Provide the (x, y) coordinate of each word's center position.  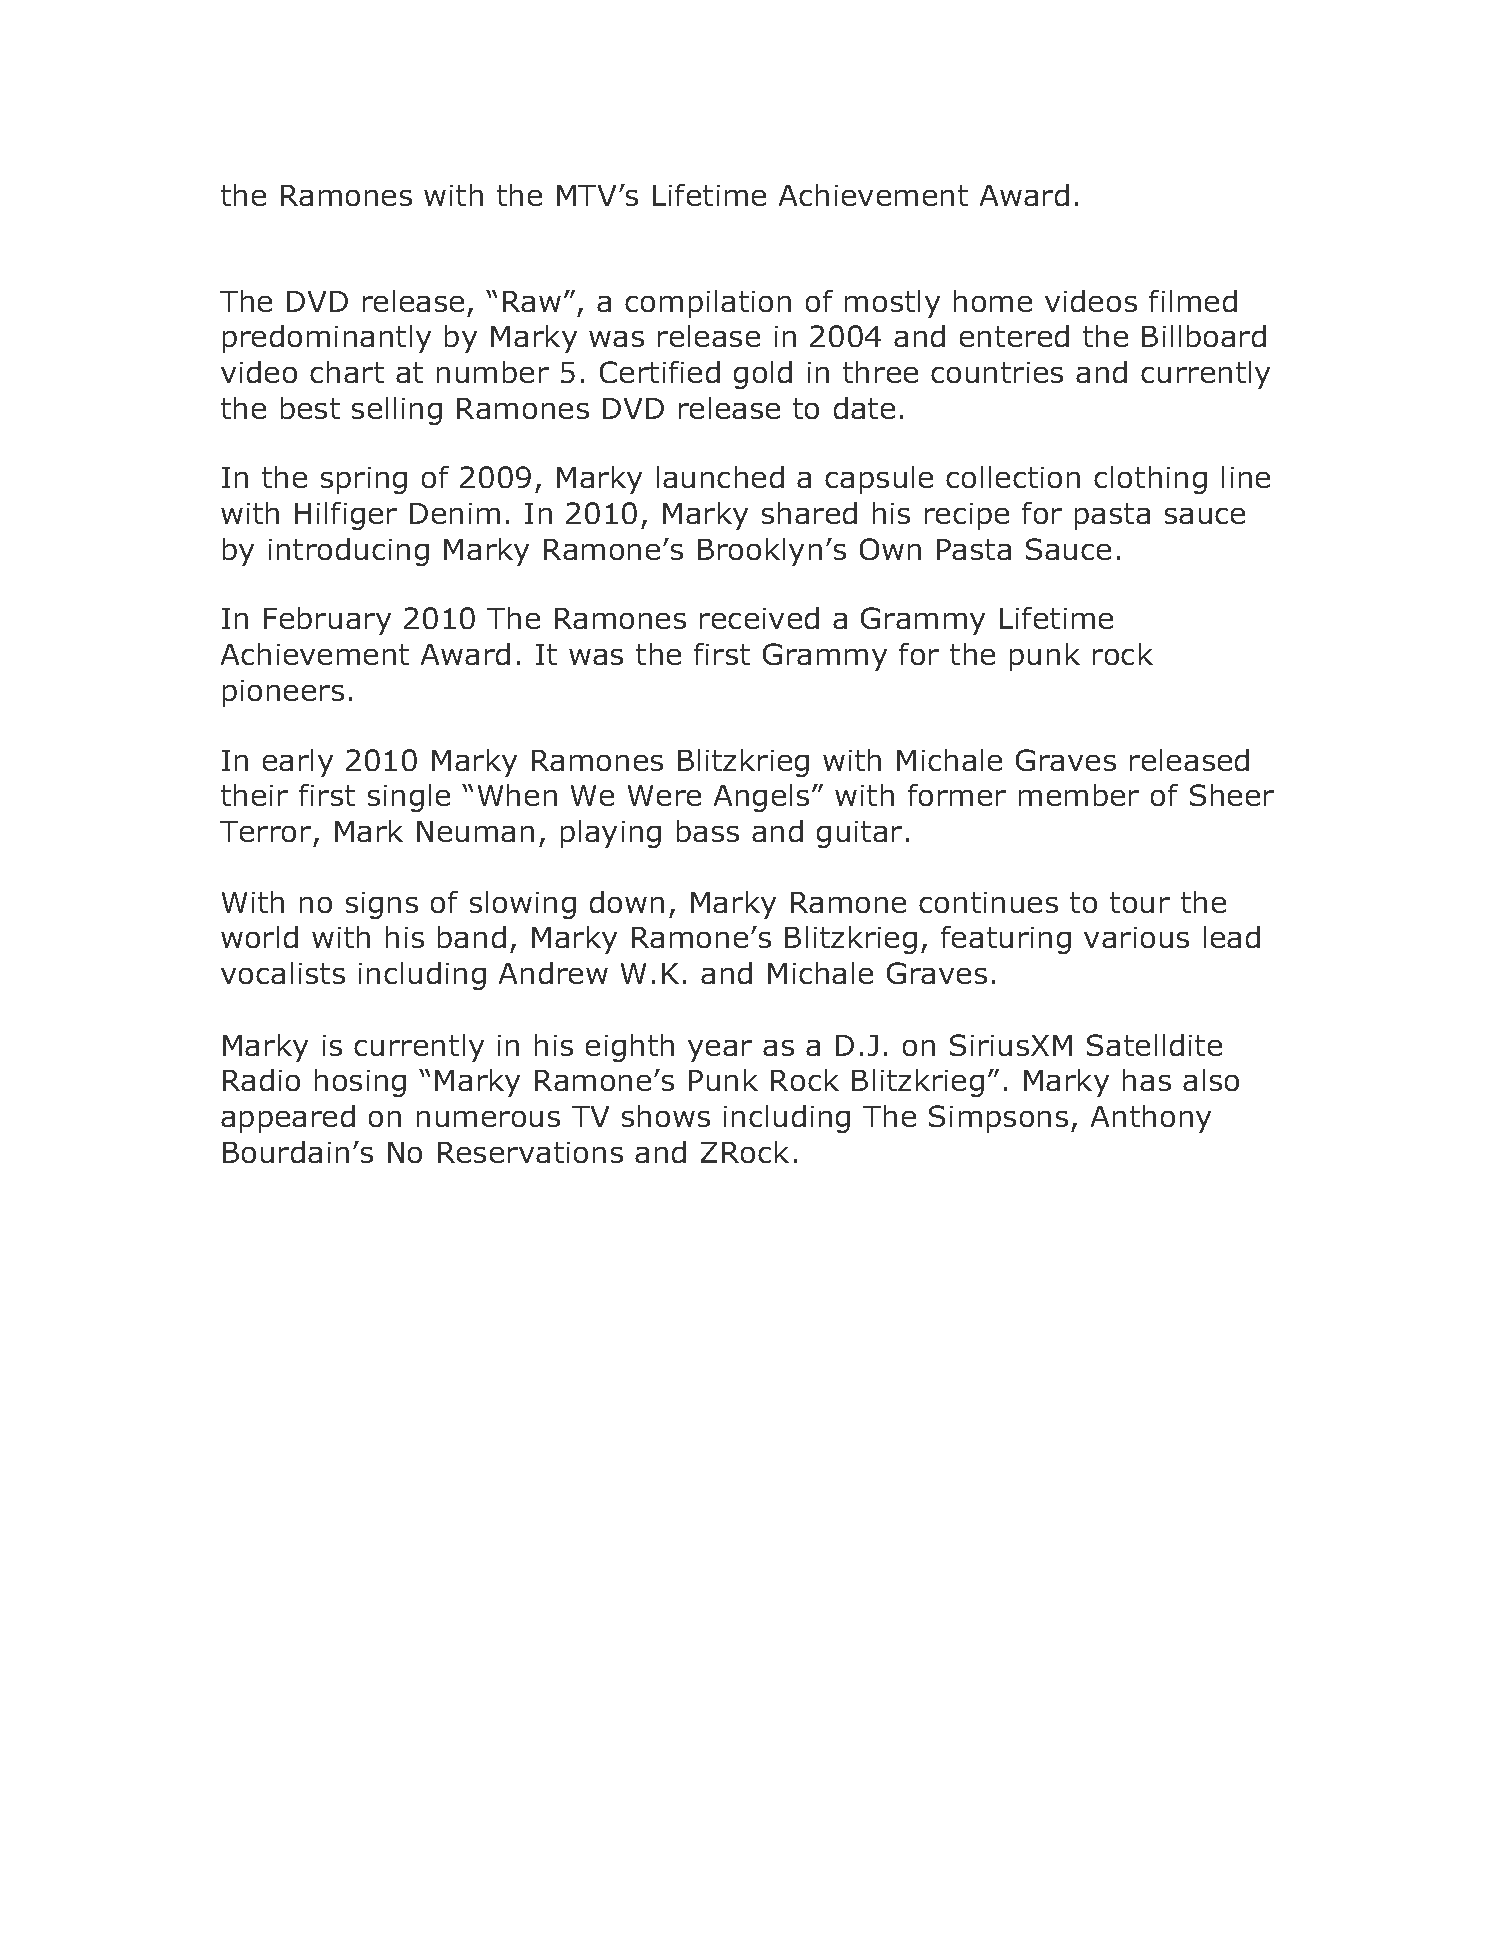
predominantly (327, 339)
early (298, 763)
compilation (708, 304)
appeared (288, 1119)
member (1079, 795)
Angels (761, 798)
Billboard (1204, 336)
